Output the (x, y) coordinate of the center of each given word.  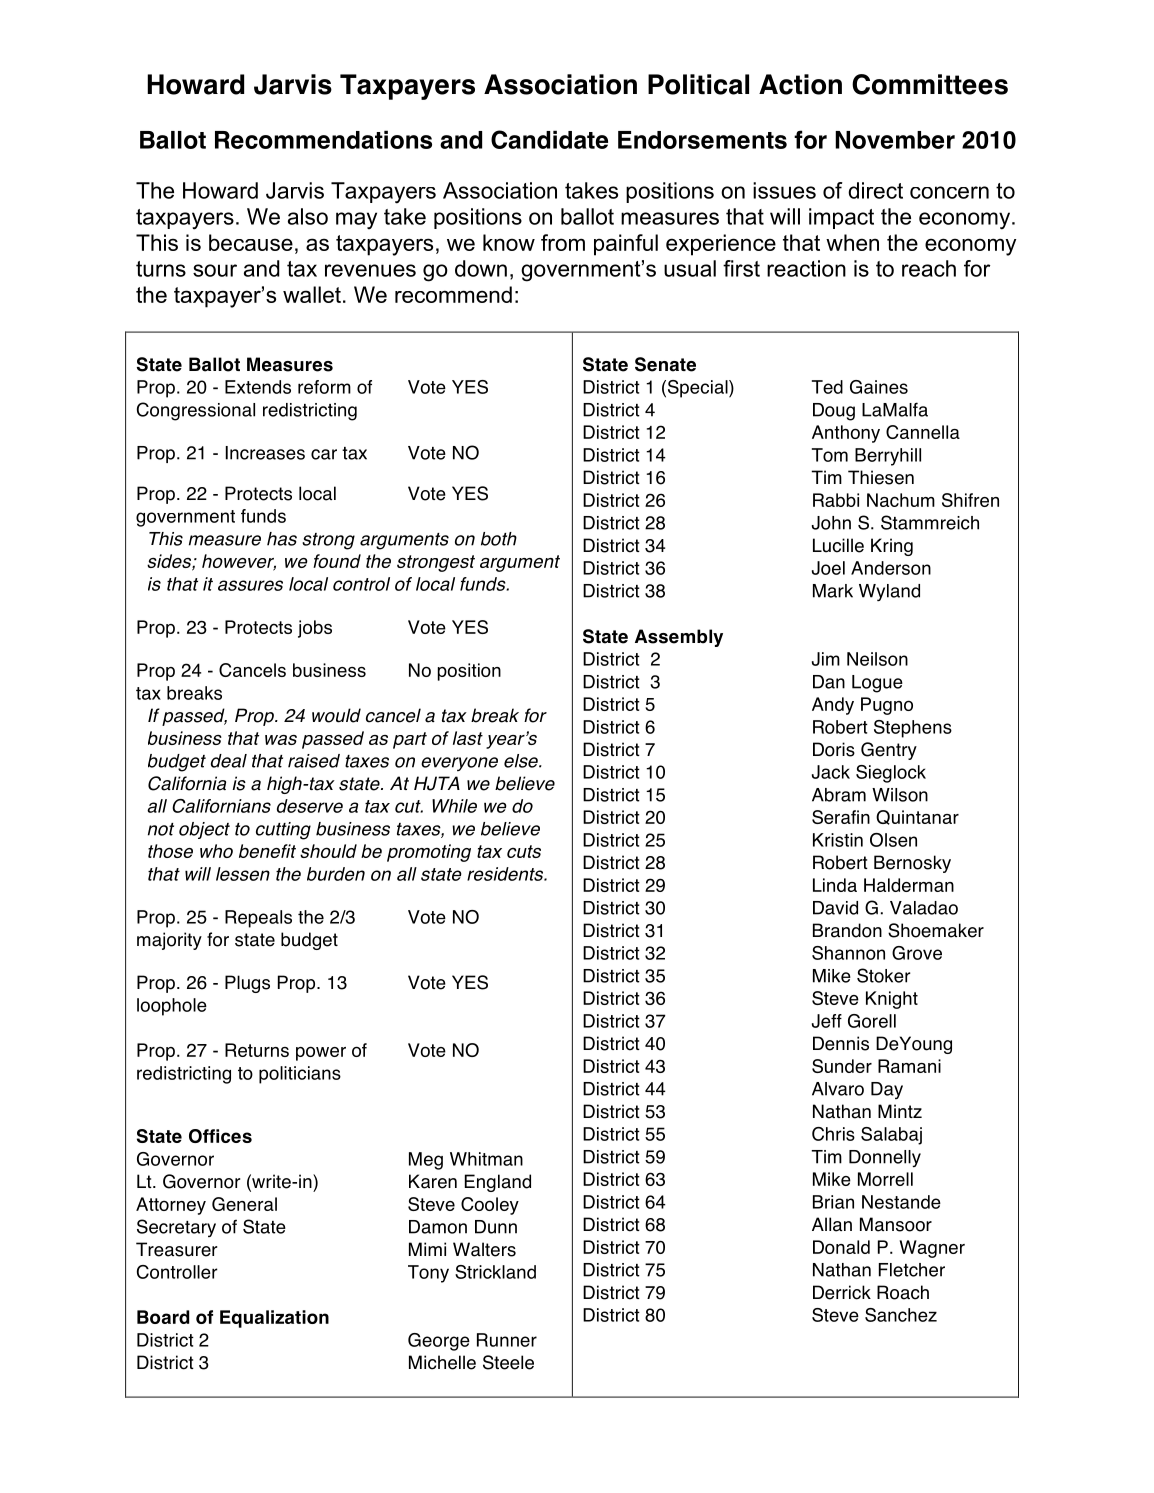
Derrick (842, 1292)
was (281, 740)
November (895, 140)
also (308, 216)
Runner (507, 1340)
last (468, 738)
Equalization (274, 1319)
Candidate (549, 139)
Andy (833, 706)
